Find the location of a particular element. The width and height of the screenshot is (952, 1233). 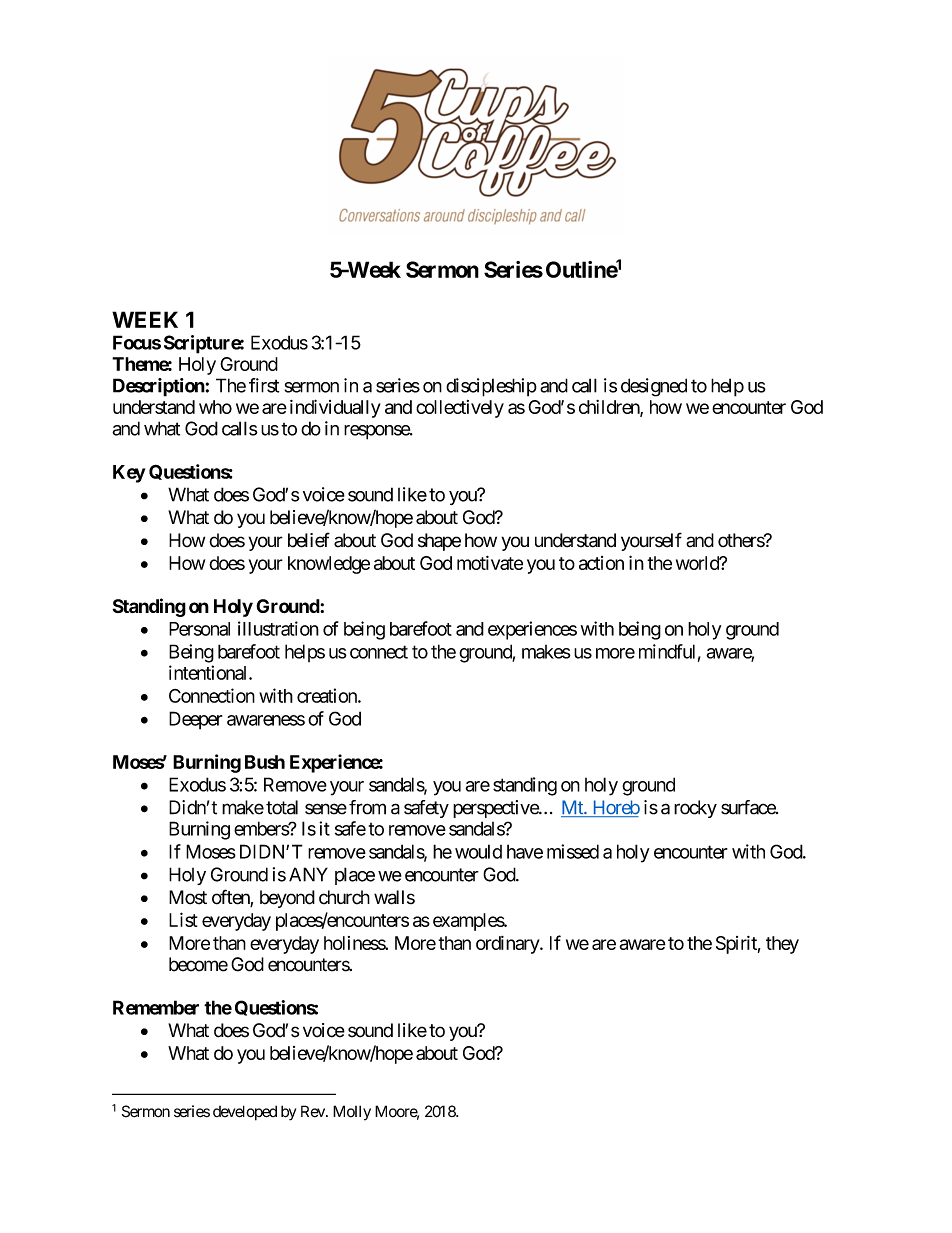

Molly is located at coordinates (352, 1113).
